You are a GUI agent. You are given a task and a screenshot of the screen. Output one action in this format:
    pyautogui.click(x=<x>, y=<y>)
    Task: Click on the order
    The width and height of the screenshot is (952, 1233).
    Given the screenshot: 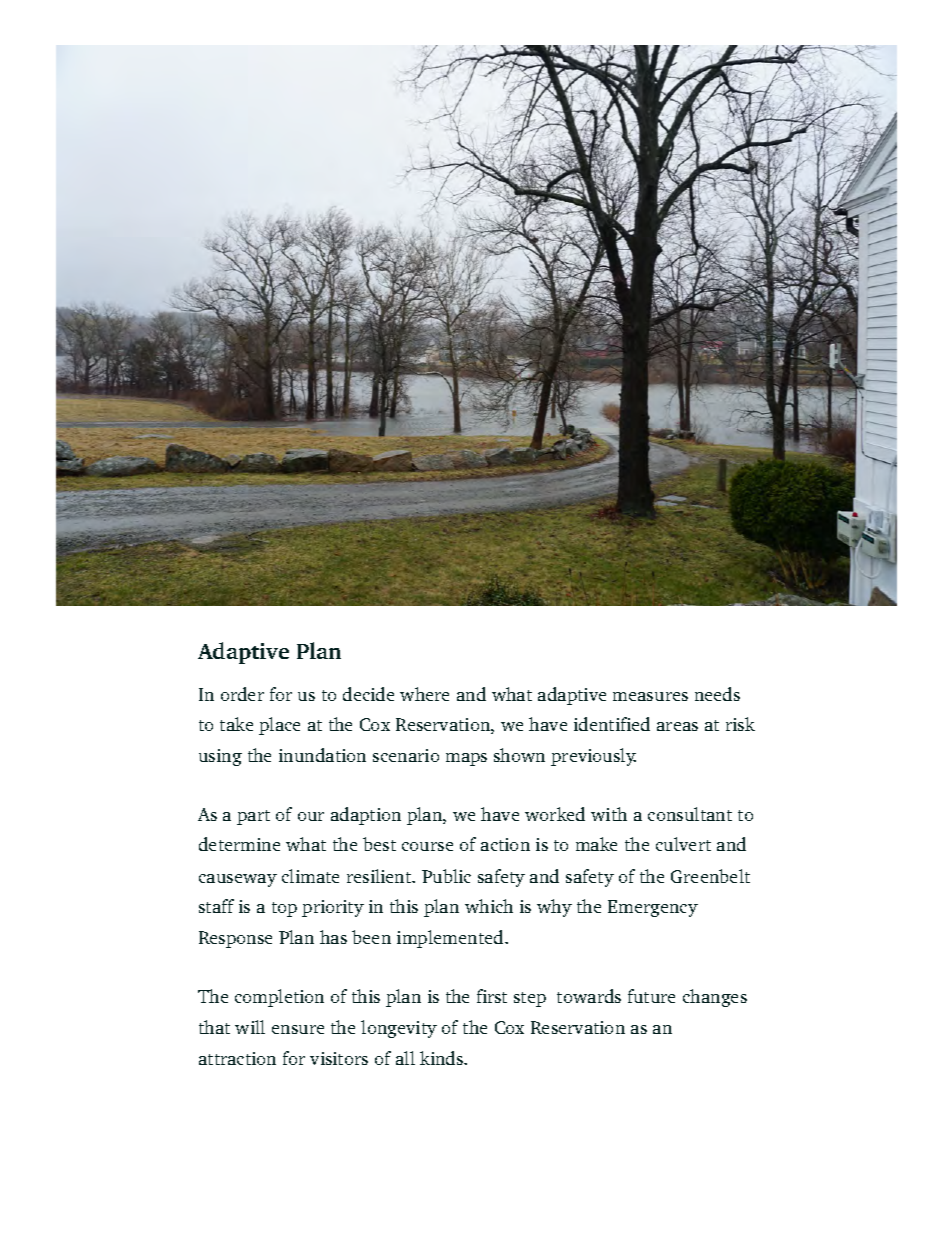 What is the action you would take?
    pyautogui.click(x=242, y=694)
